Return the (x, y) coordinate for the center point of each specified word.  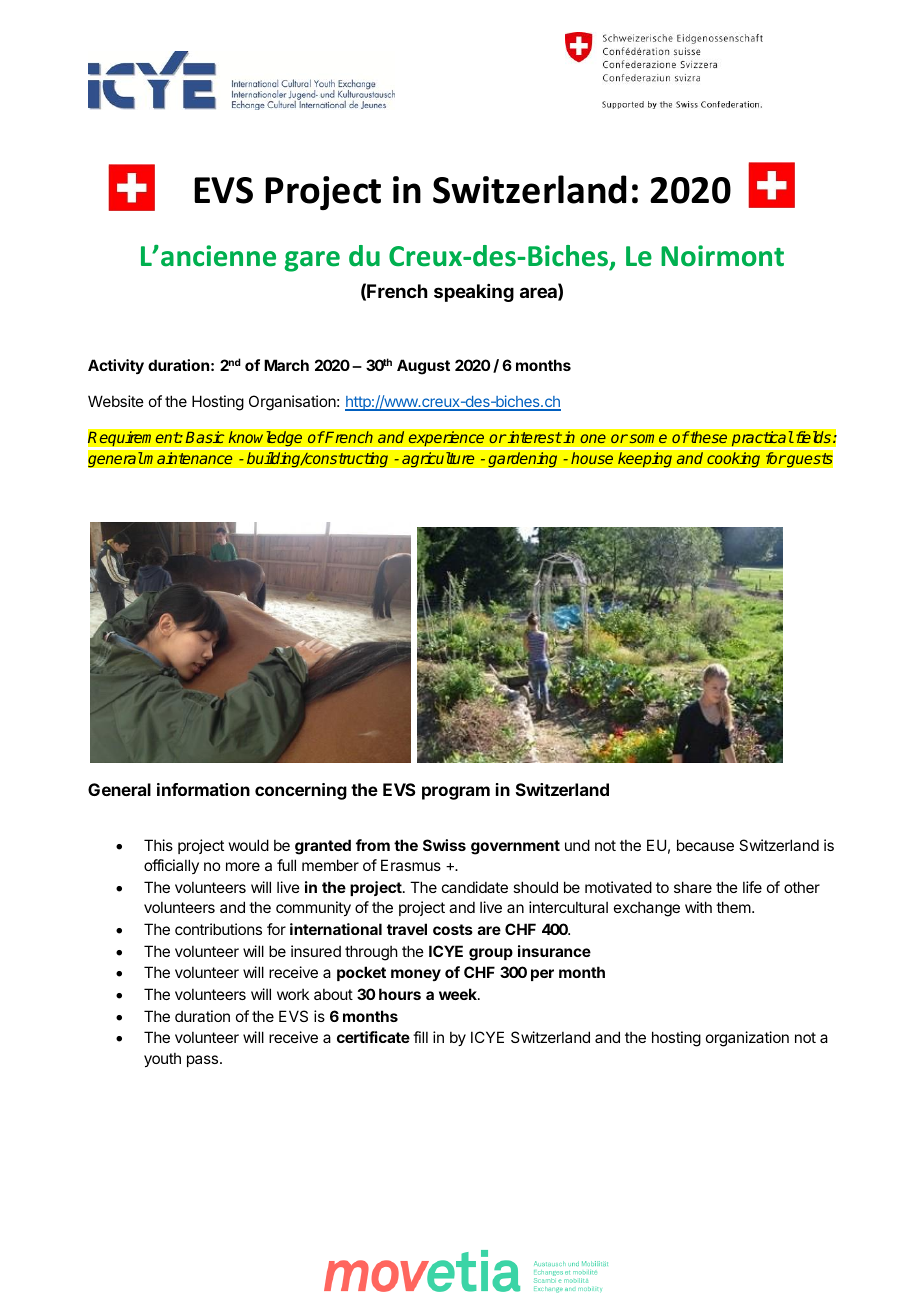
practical (762, 439)
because (705, 845)
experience (446, 439)
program (456, 793)
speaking (474, 293)
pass (204, 1061)
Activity (116, 366)
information (203, 789)
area (539, 294)
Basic (205, 437)
